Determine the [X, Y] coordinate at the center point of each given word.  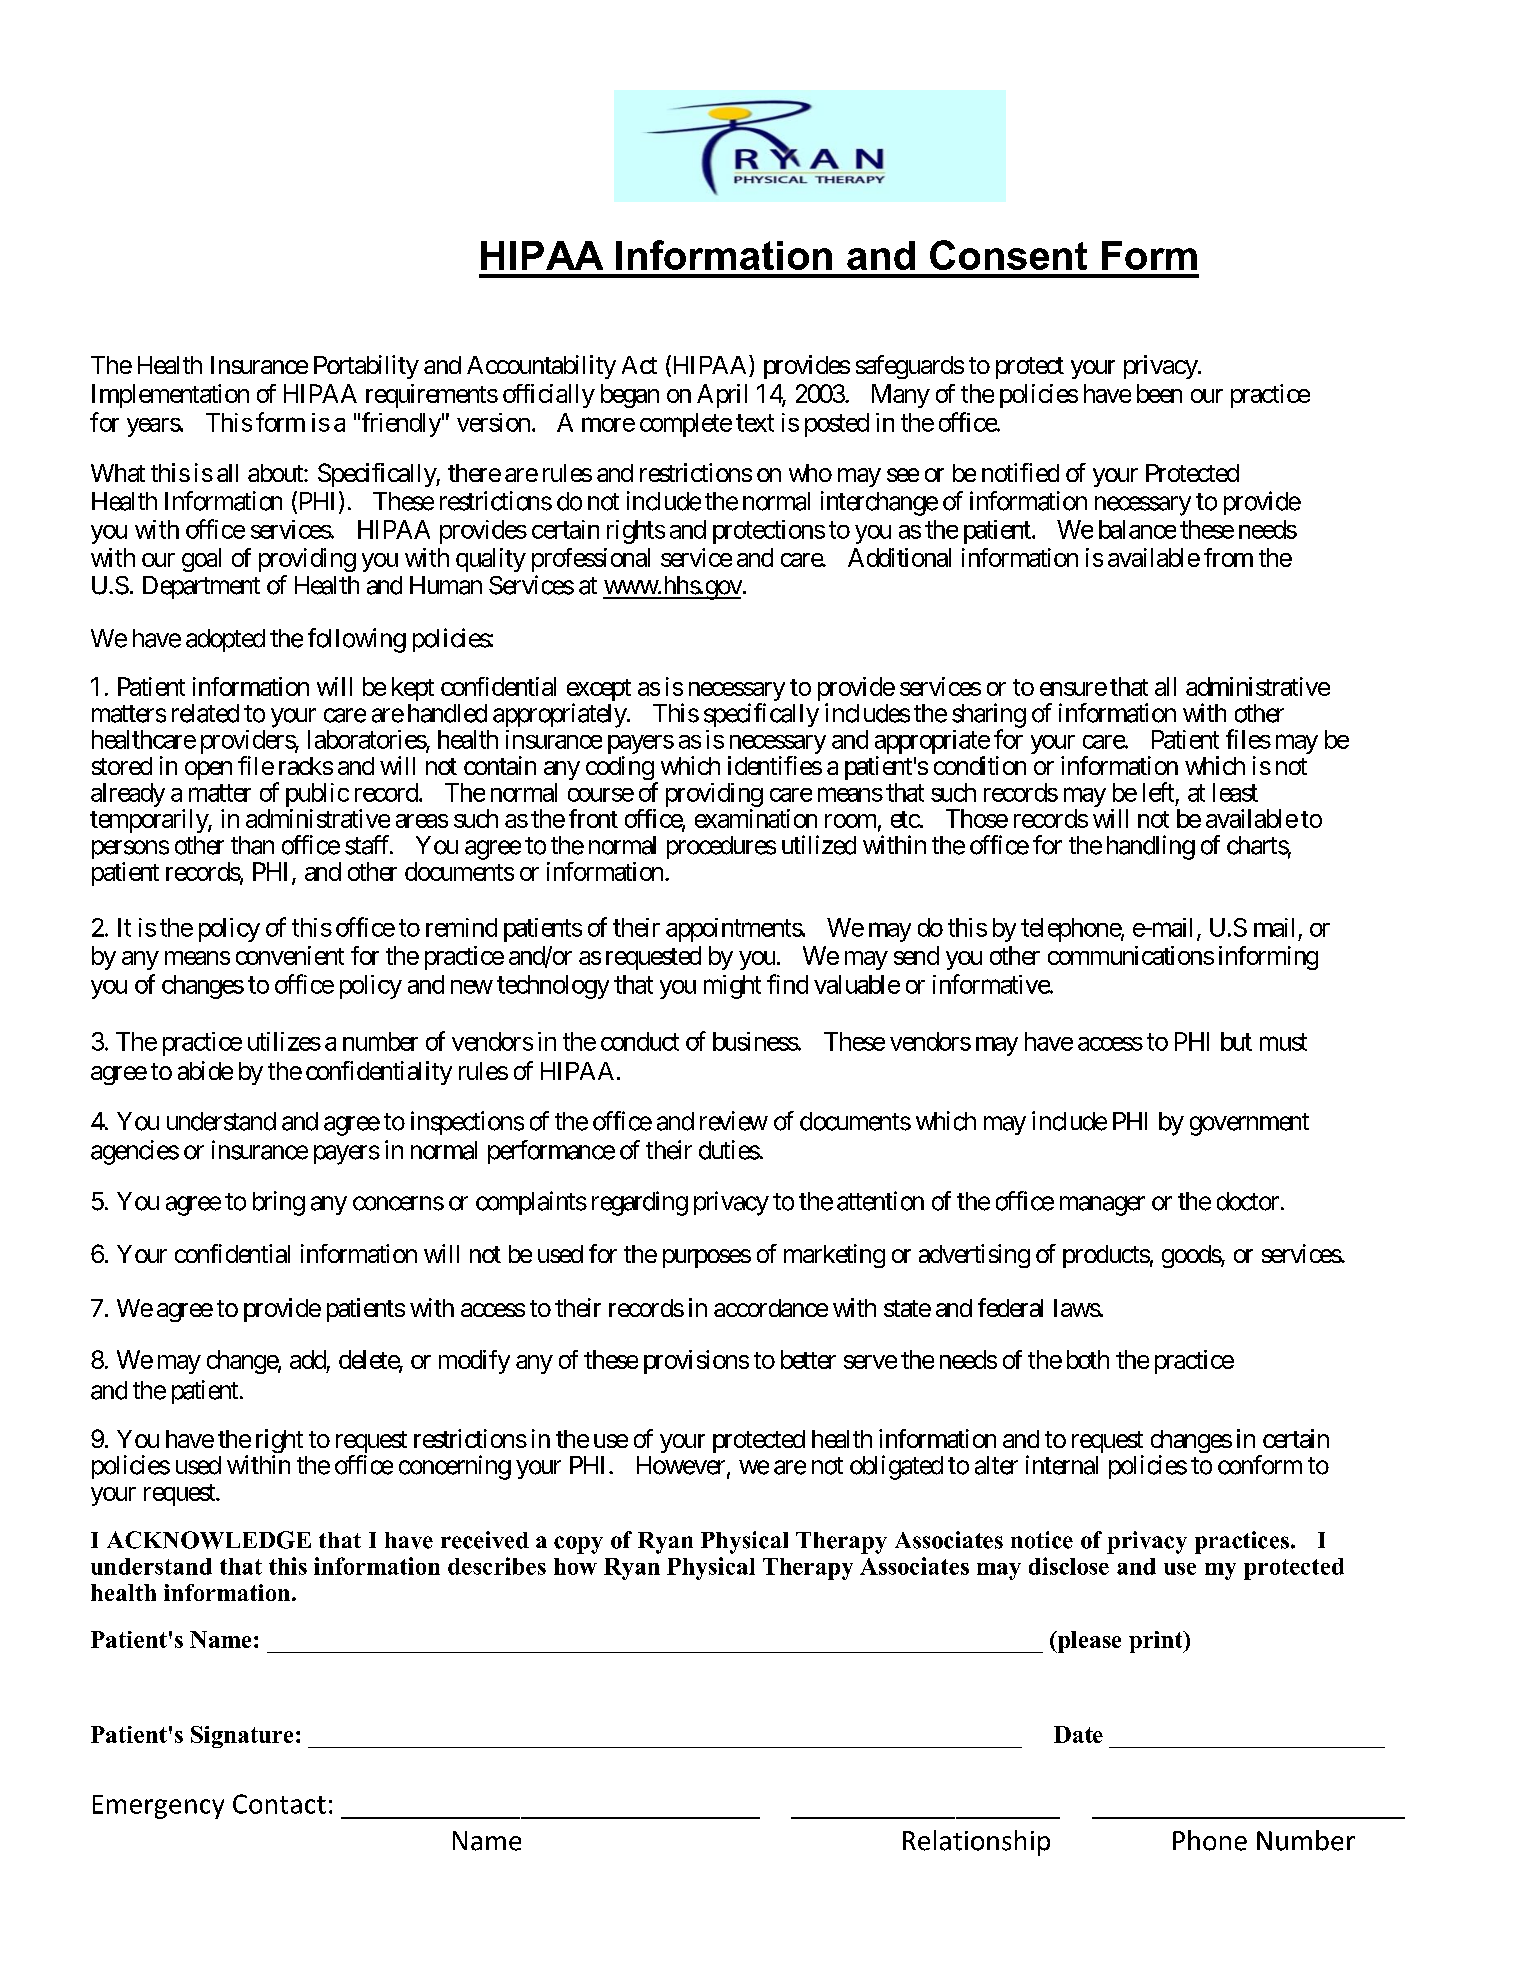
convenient [290, 955]
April [722, 396]
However [681, 1465]
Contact [279, 1804]
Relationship [976, 1843]
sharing [989, 716]
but [1236, 1041]
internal [1062, 1465]
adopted [225, 640]
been [1159, 393]
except [599, 691]
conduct [640, 1041]
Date [1078, 1734]
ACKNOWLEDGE [209, 1540]
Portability [366, 367]
